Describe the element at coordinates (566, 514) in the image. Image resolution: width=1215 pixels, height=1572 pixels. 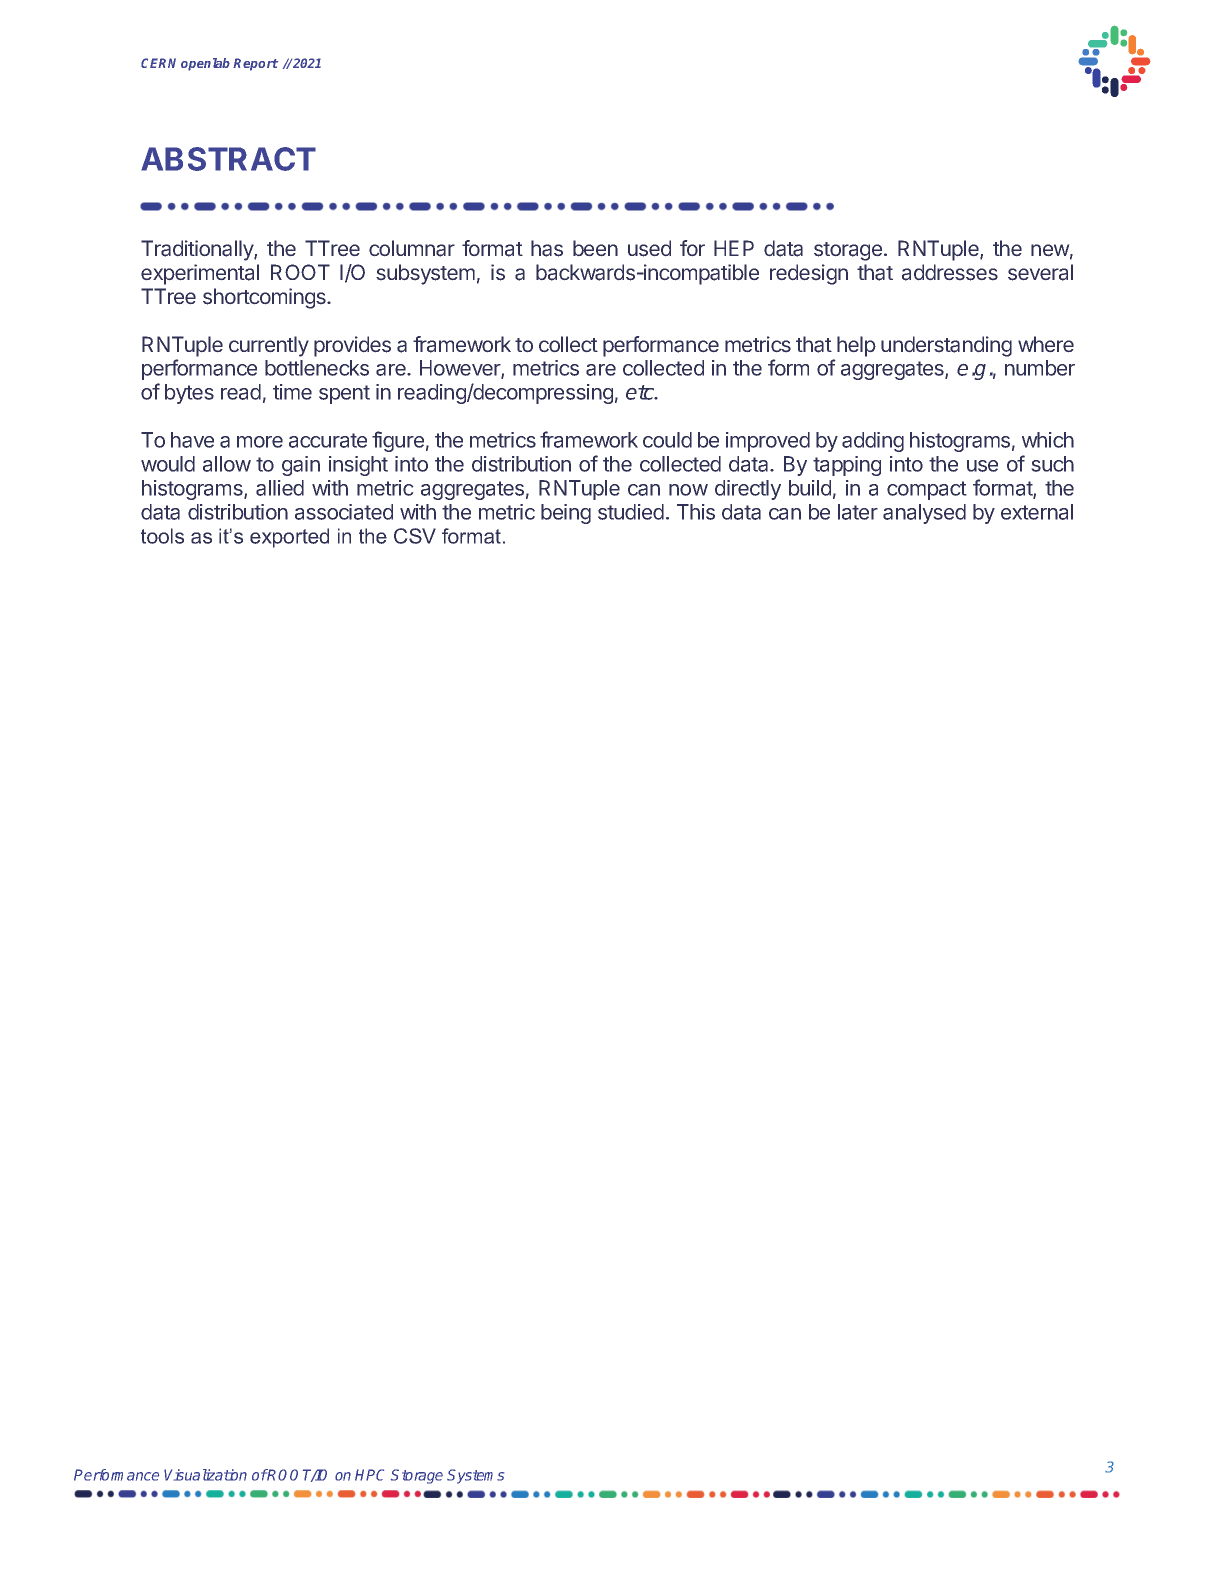
I see `being` at that location.
